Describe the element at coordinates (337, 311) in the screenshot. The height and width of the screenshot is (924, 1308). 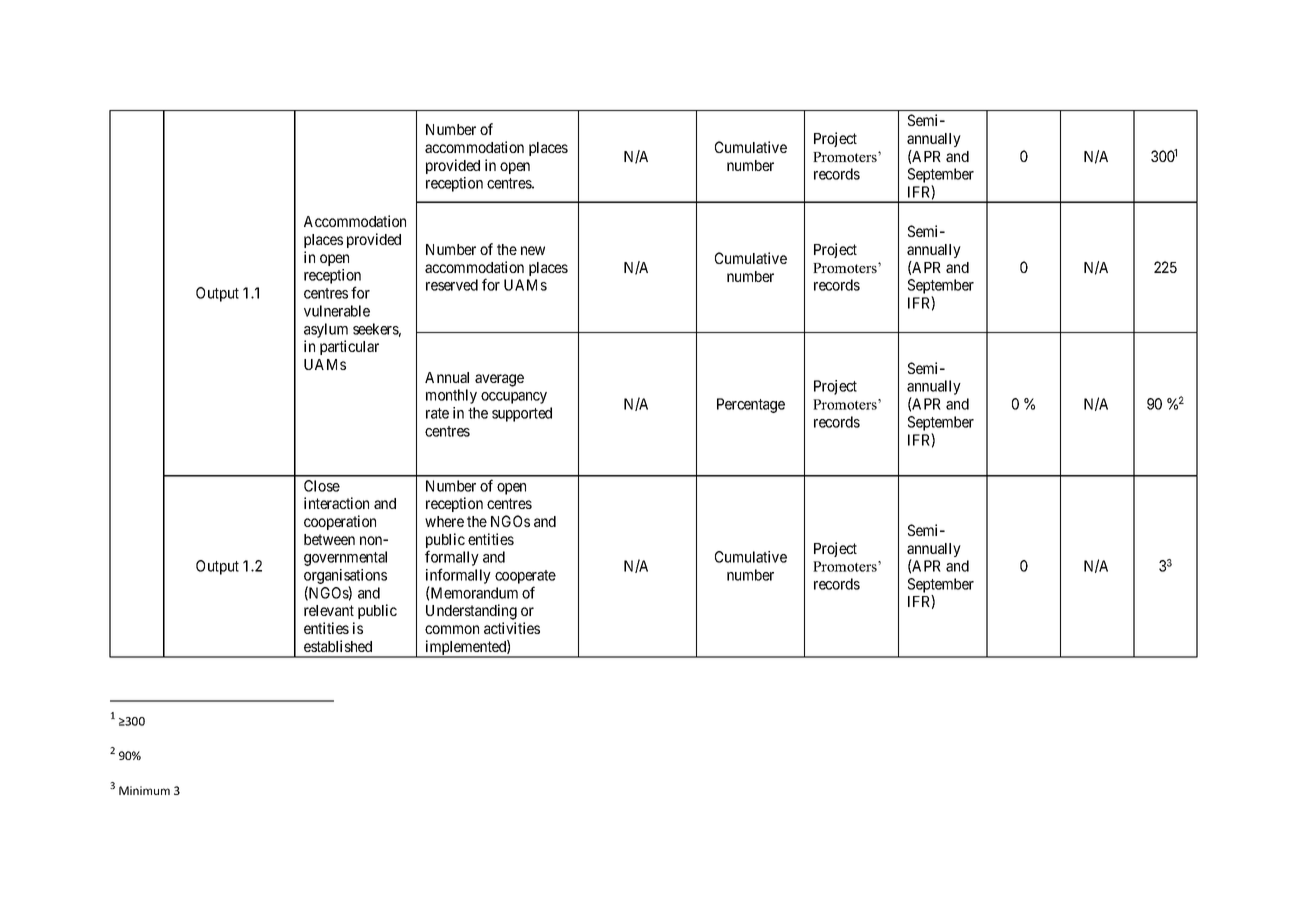
I see `vulnerable` at that location.
